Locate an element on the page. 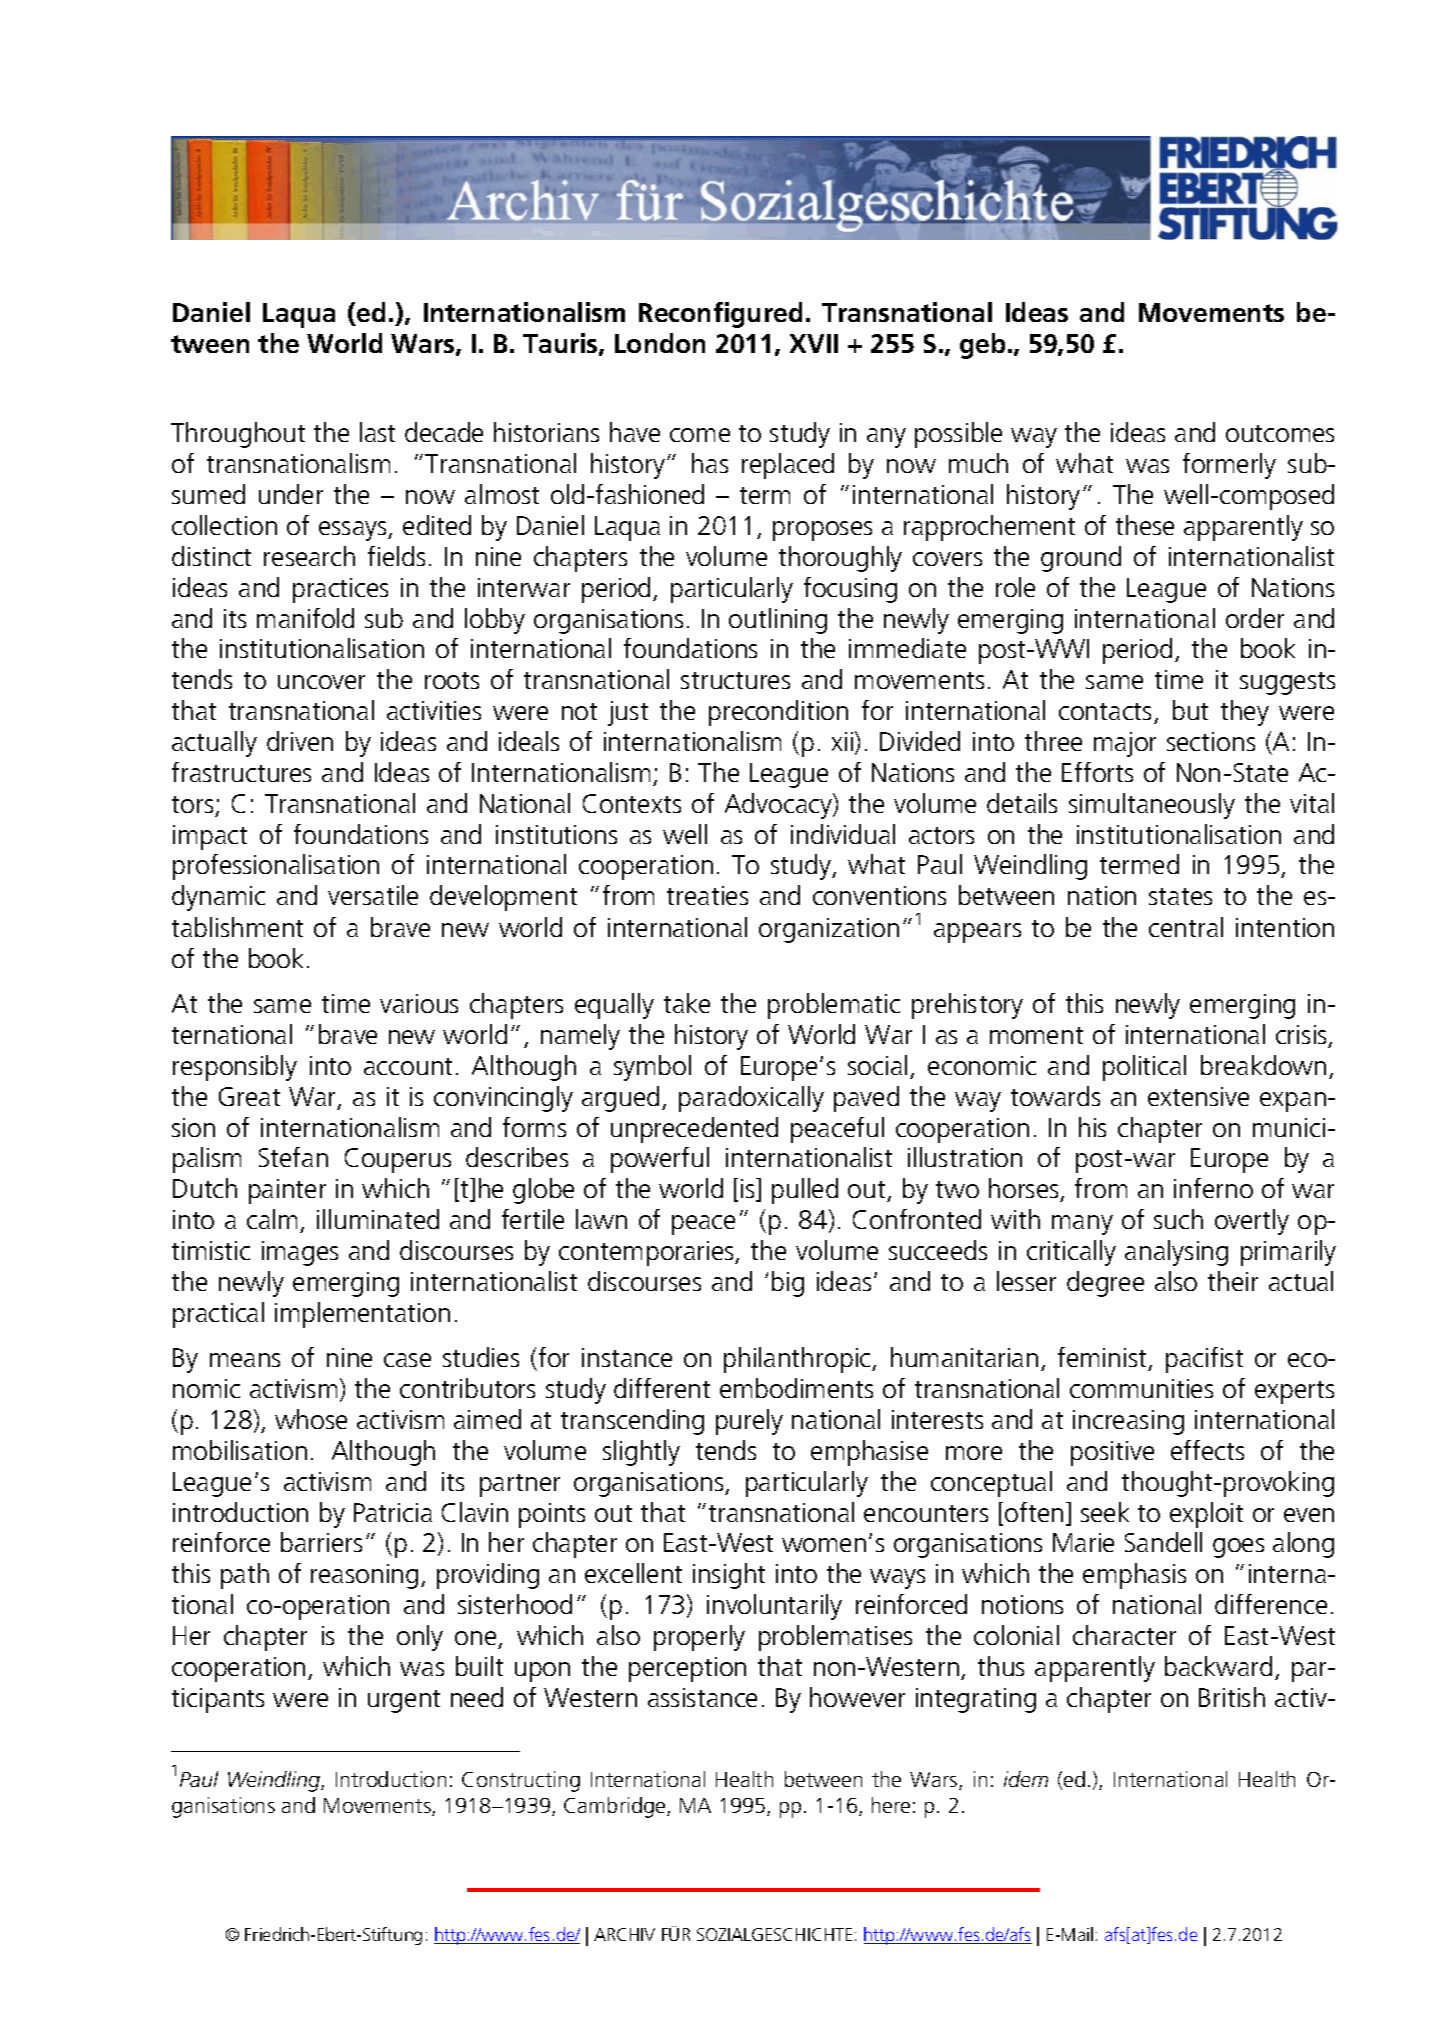 This page has width=1439, height=2035. account is located at coordinates (408, 1066).
